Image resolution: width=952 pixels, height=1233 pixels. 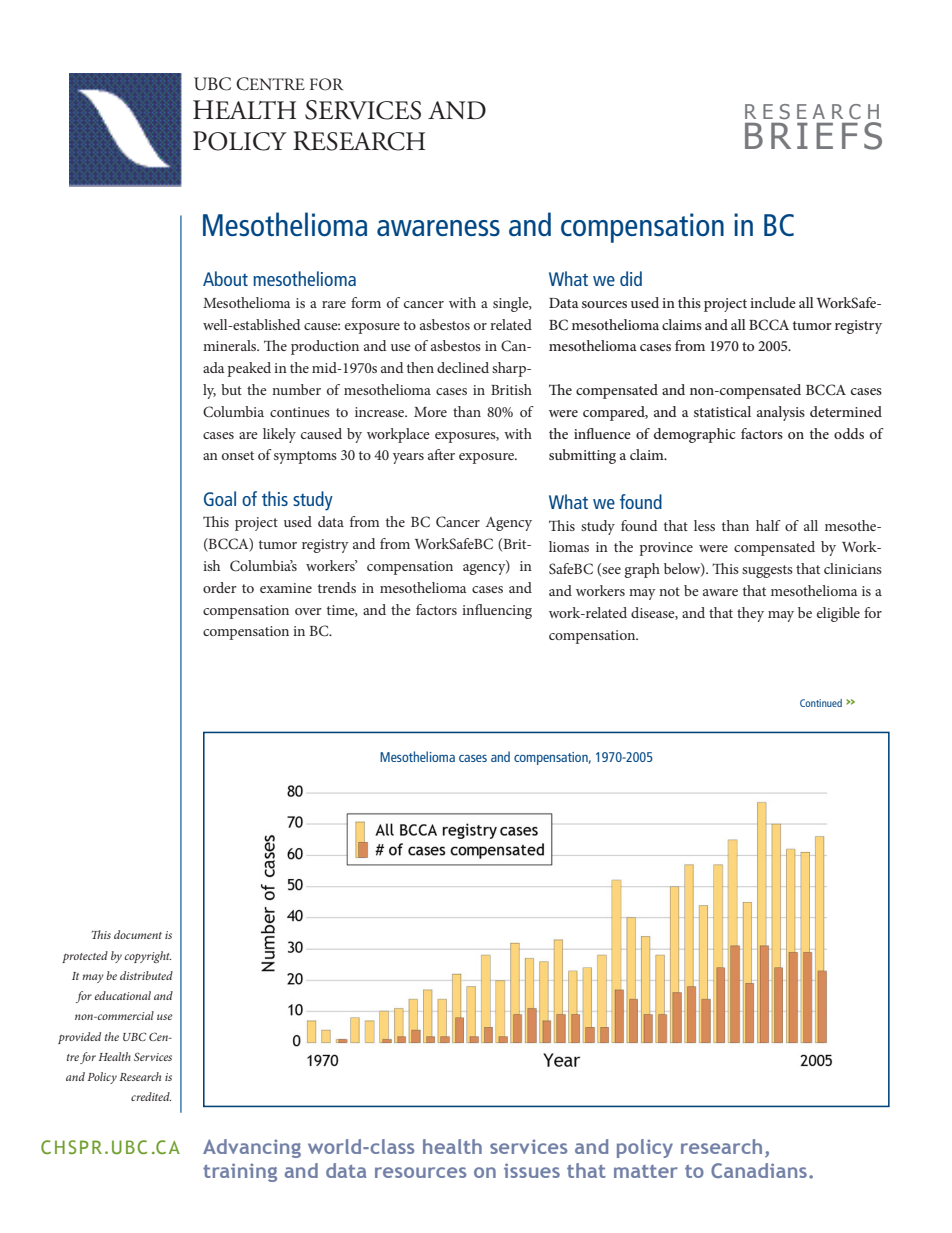 What do you see at coordinates (430, 412) in the screenshot?
I see `More` at bounding box center [430, 412].
